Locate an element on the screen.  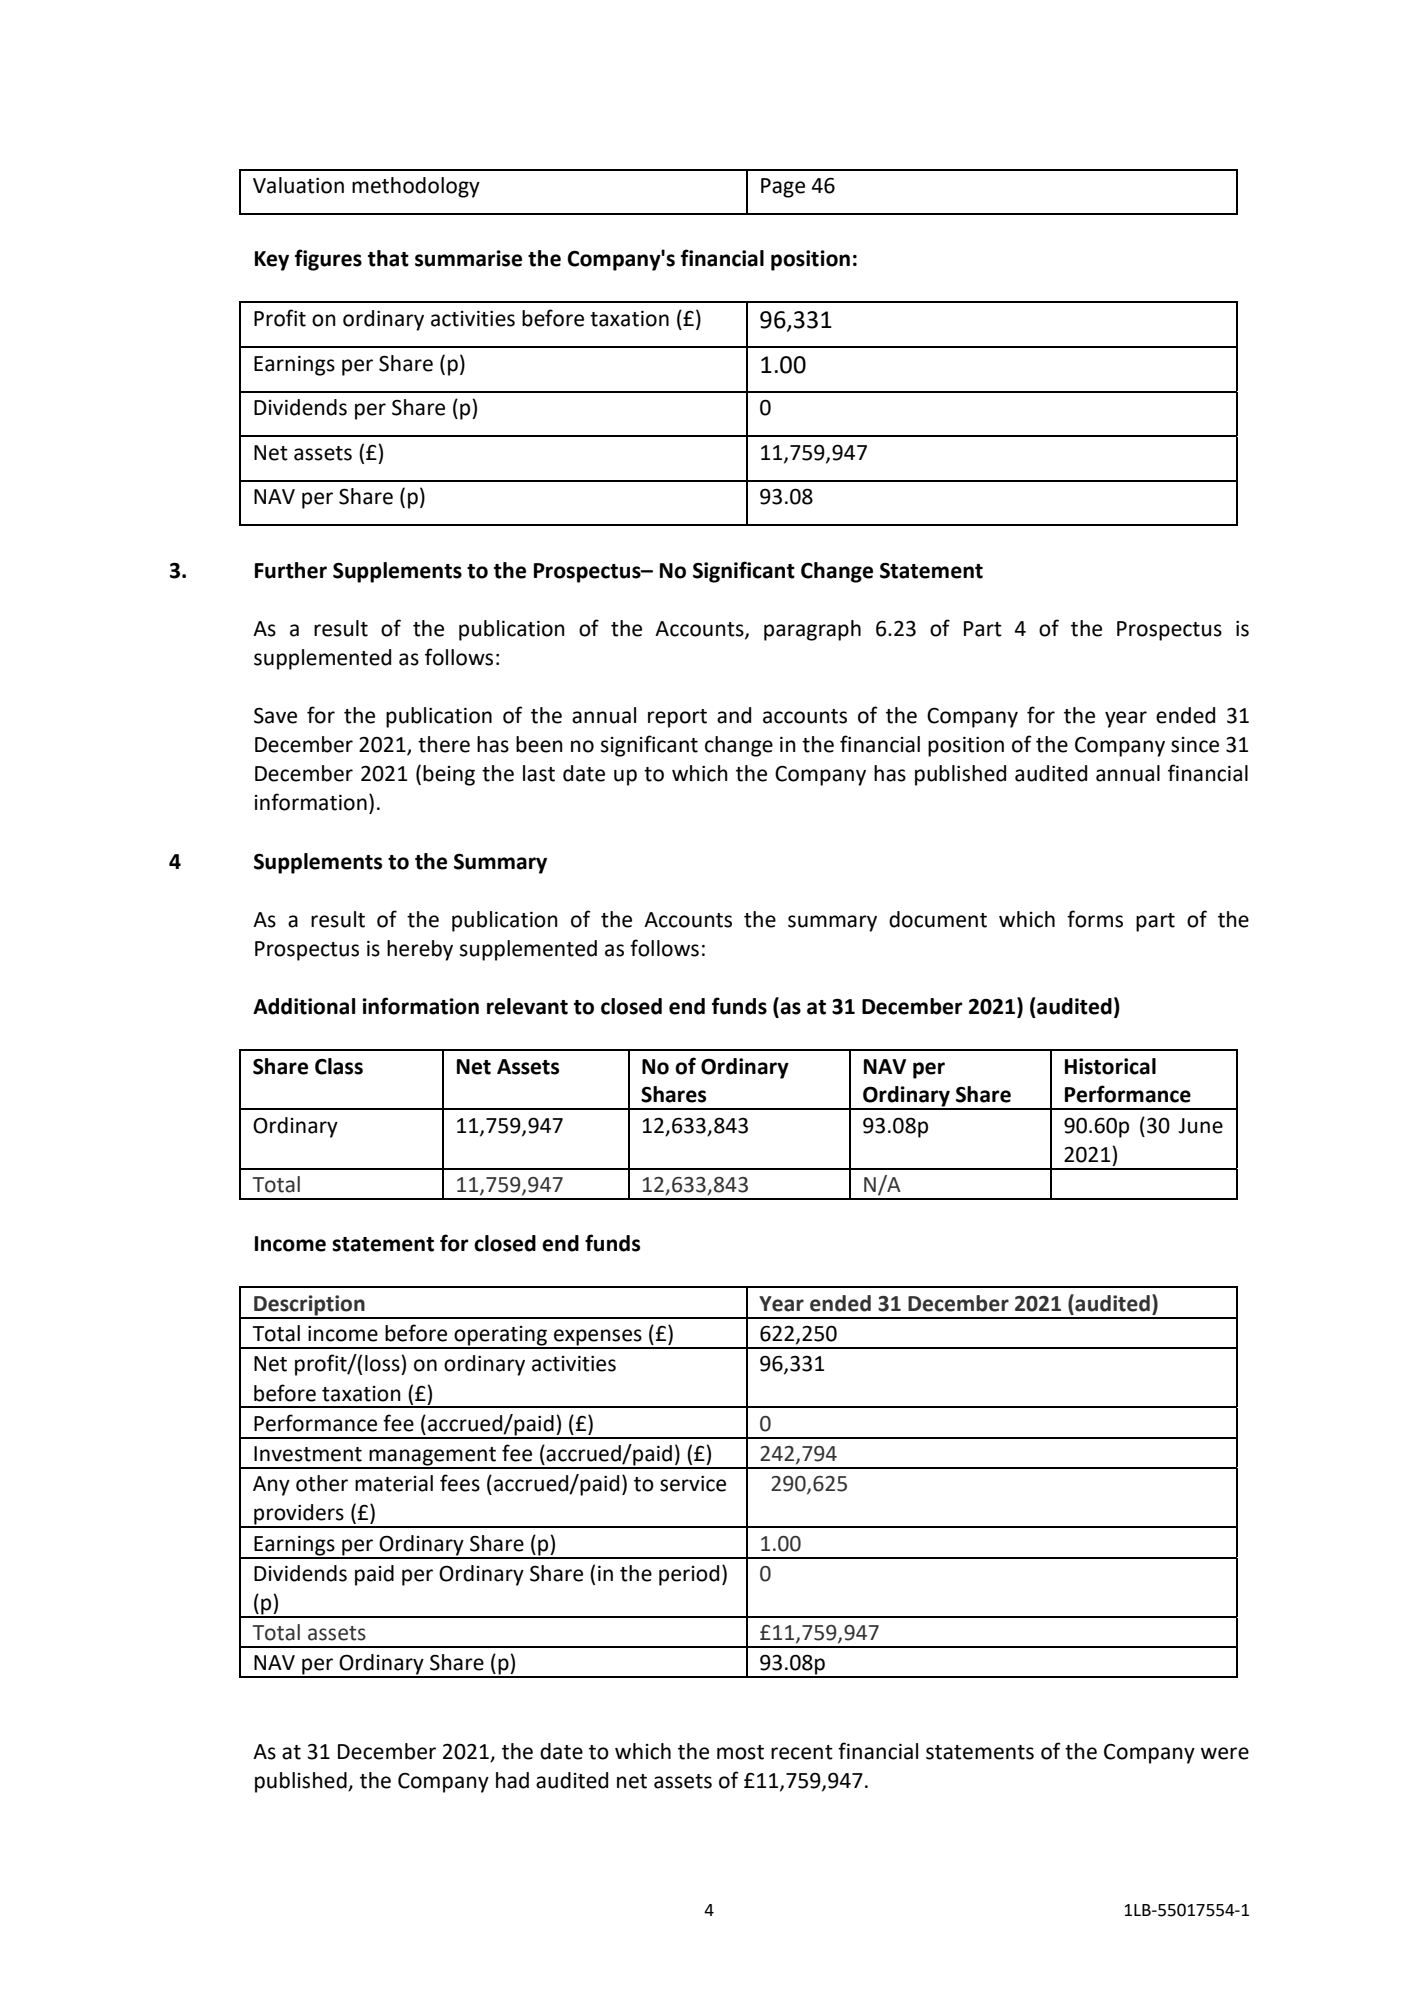
had is located at coordinates (512, 1780).
